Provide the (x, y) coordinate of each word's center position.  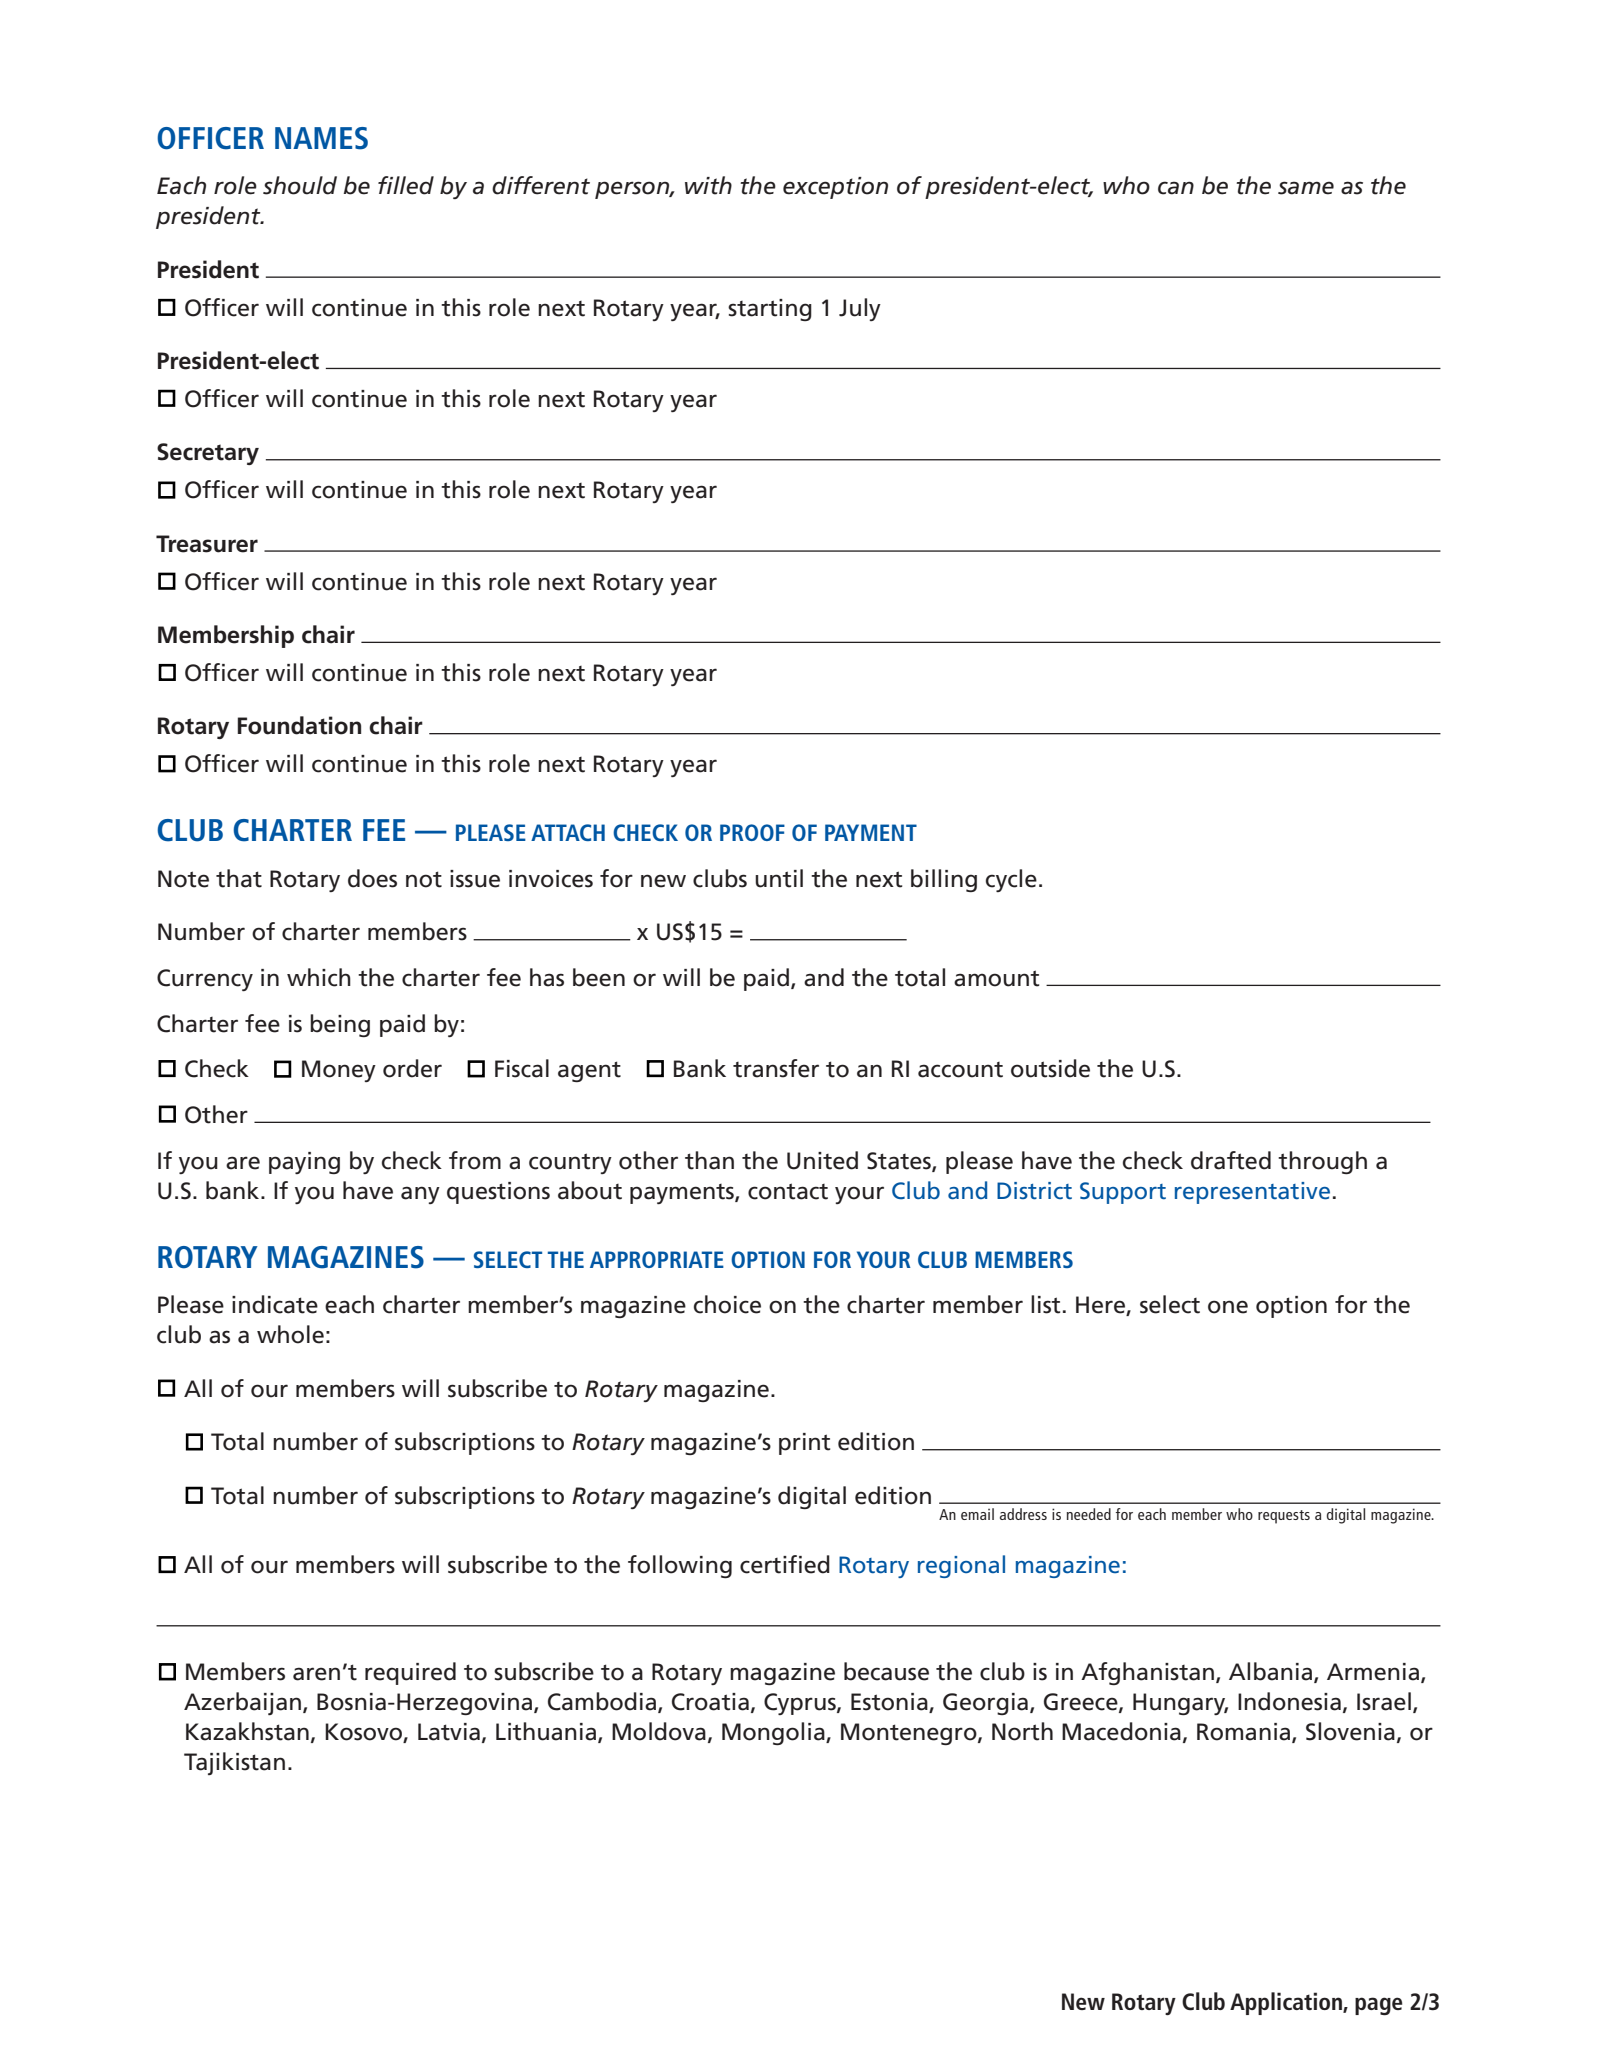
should (300, 185)
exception (835, 188)
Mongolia (774, 1733)
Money (339, 1071)
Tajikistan (234, 1763)
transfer (776, 1068)
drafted (1231, 1160)
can (1176, 188)
